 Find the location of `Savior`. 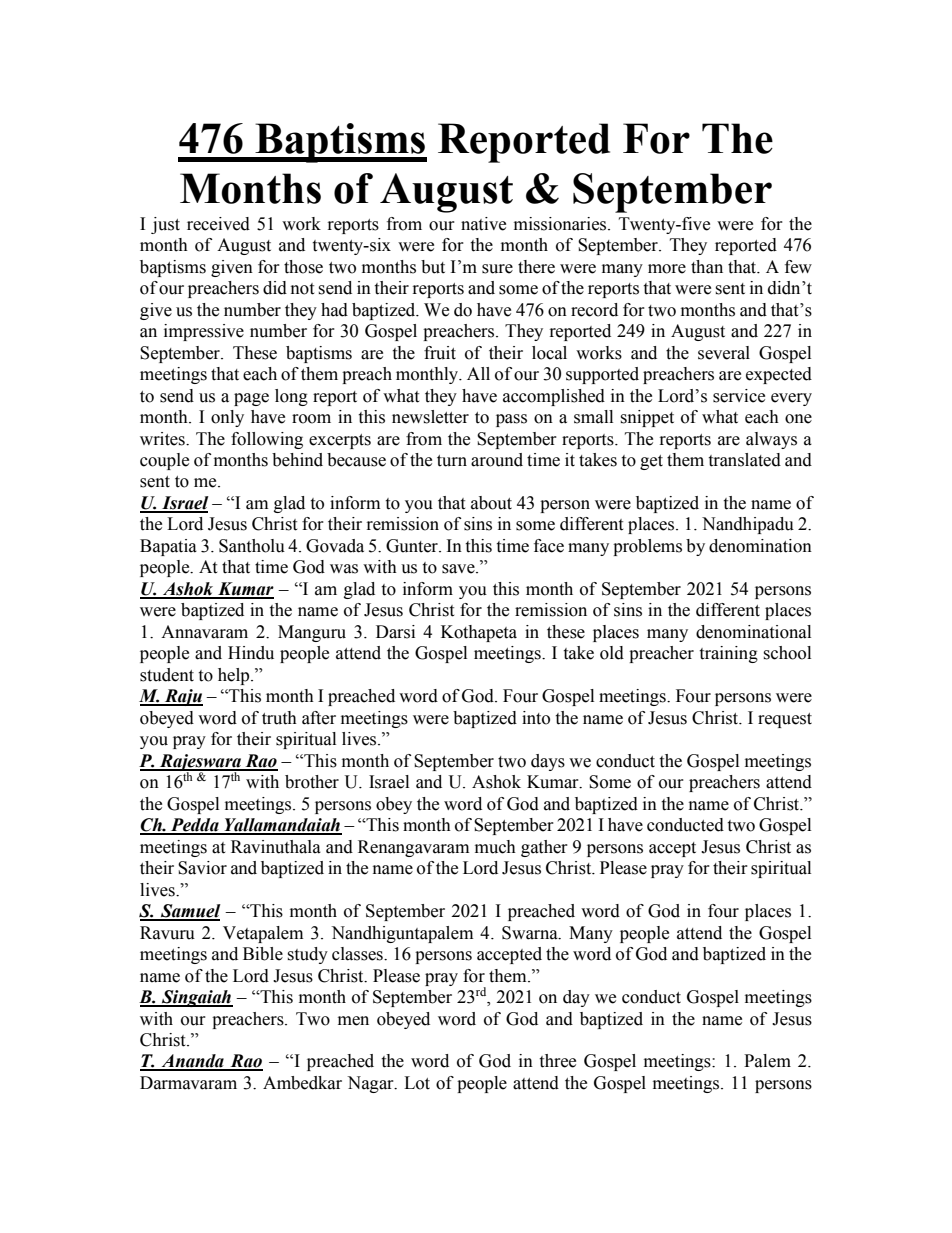

Savior is located at coordinates (202, 868).
